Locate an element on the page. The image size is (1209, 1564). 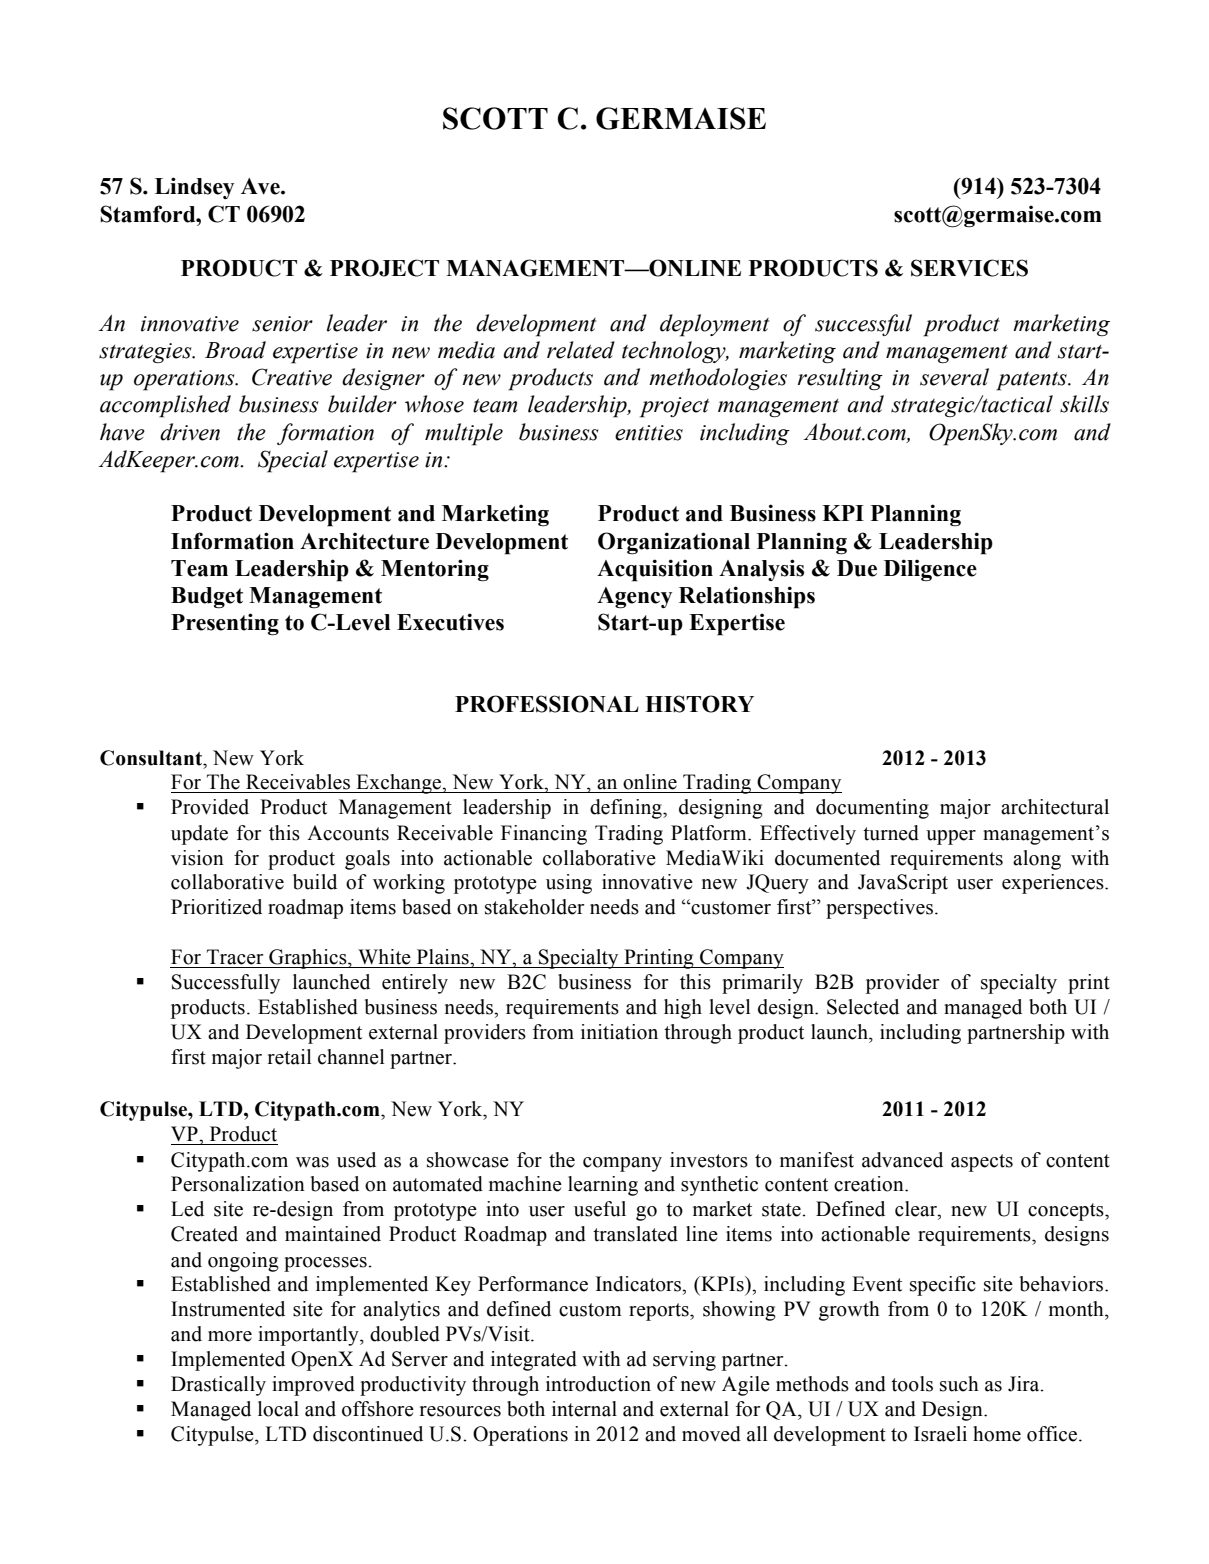
retail is located at coordinates (290, 1057).
